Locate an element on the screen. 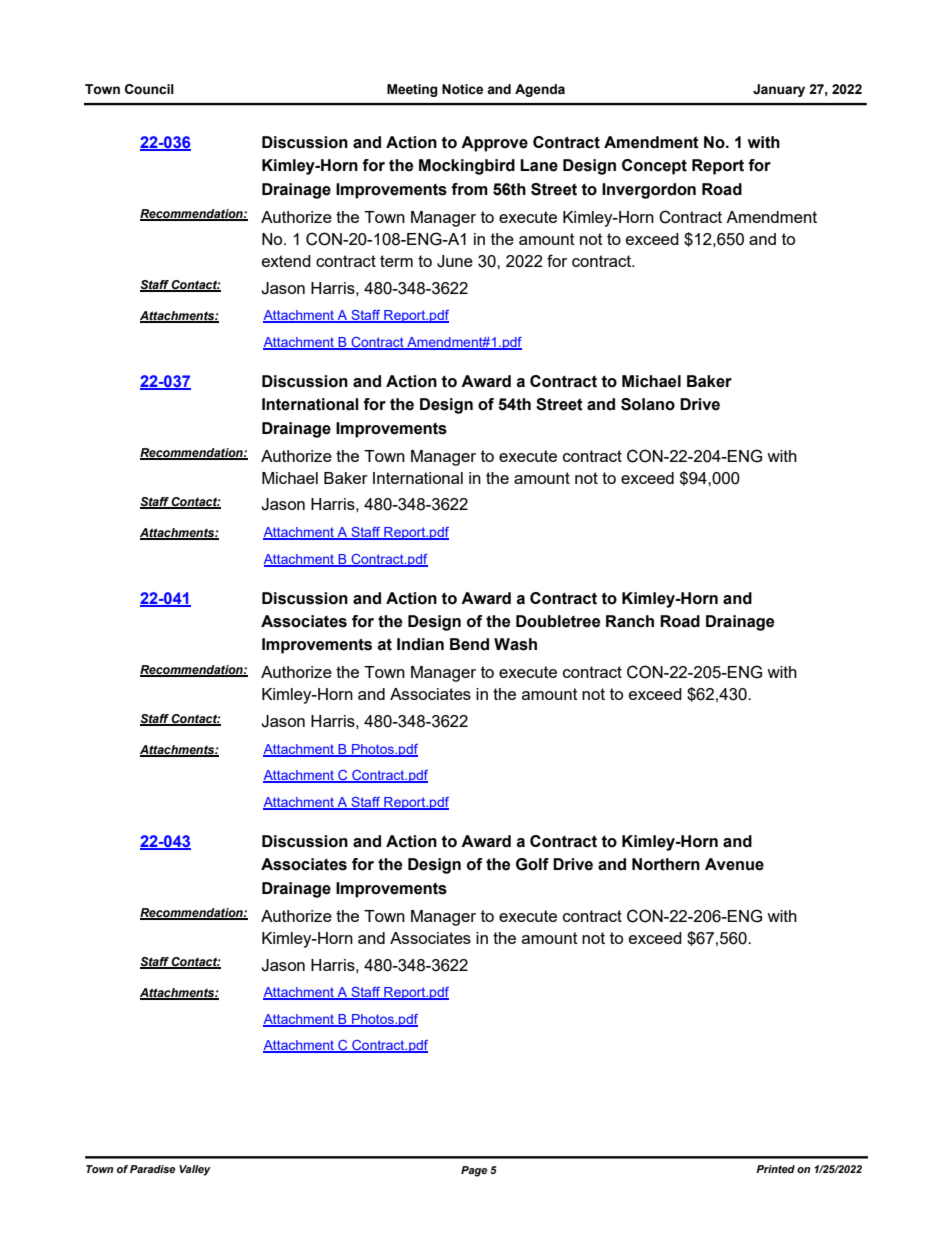  Paradise is located at coordinates (152, 1169).
